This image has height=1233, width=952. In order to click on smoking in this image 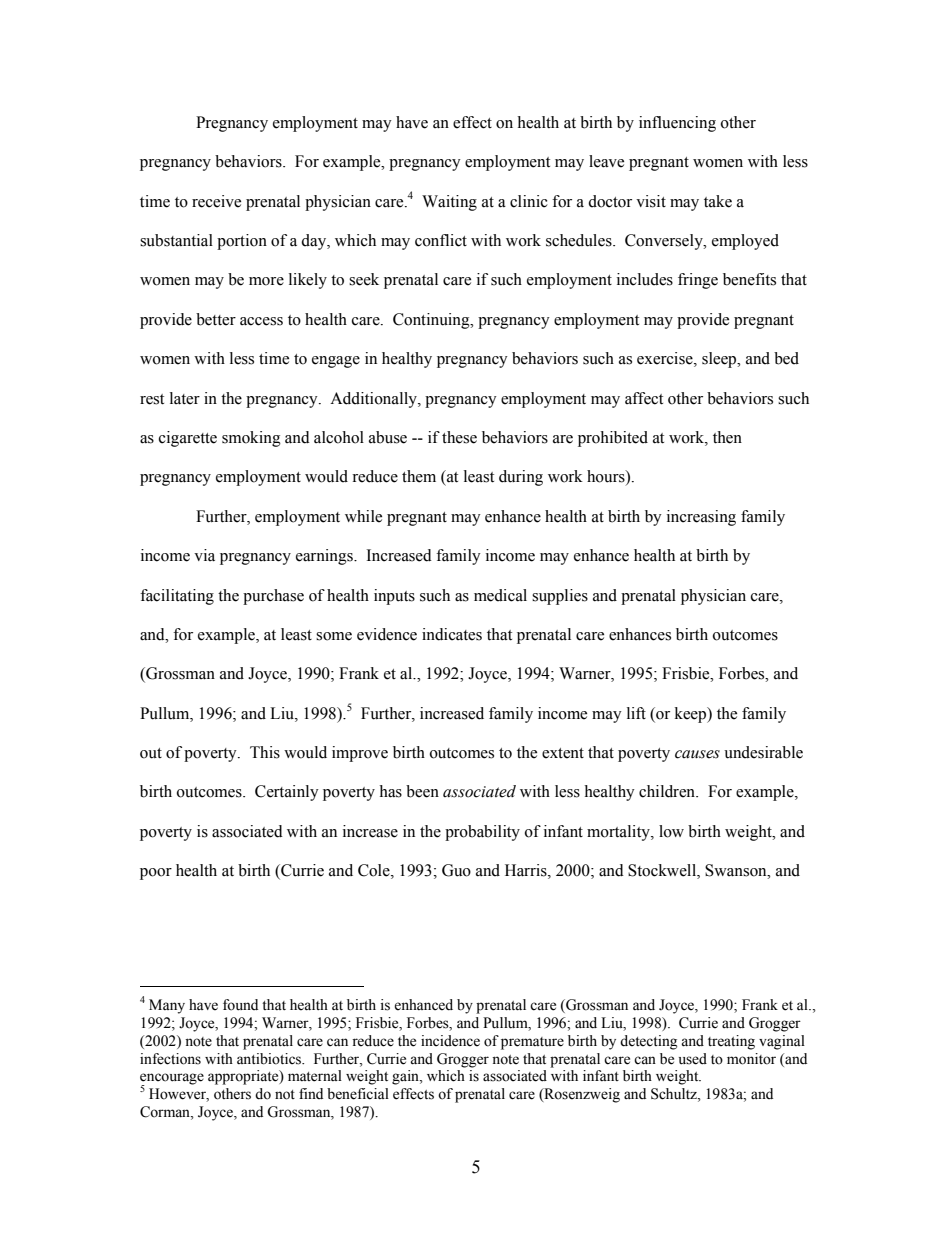, I will do `click(251, 439)`.
